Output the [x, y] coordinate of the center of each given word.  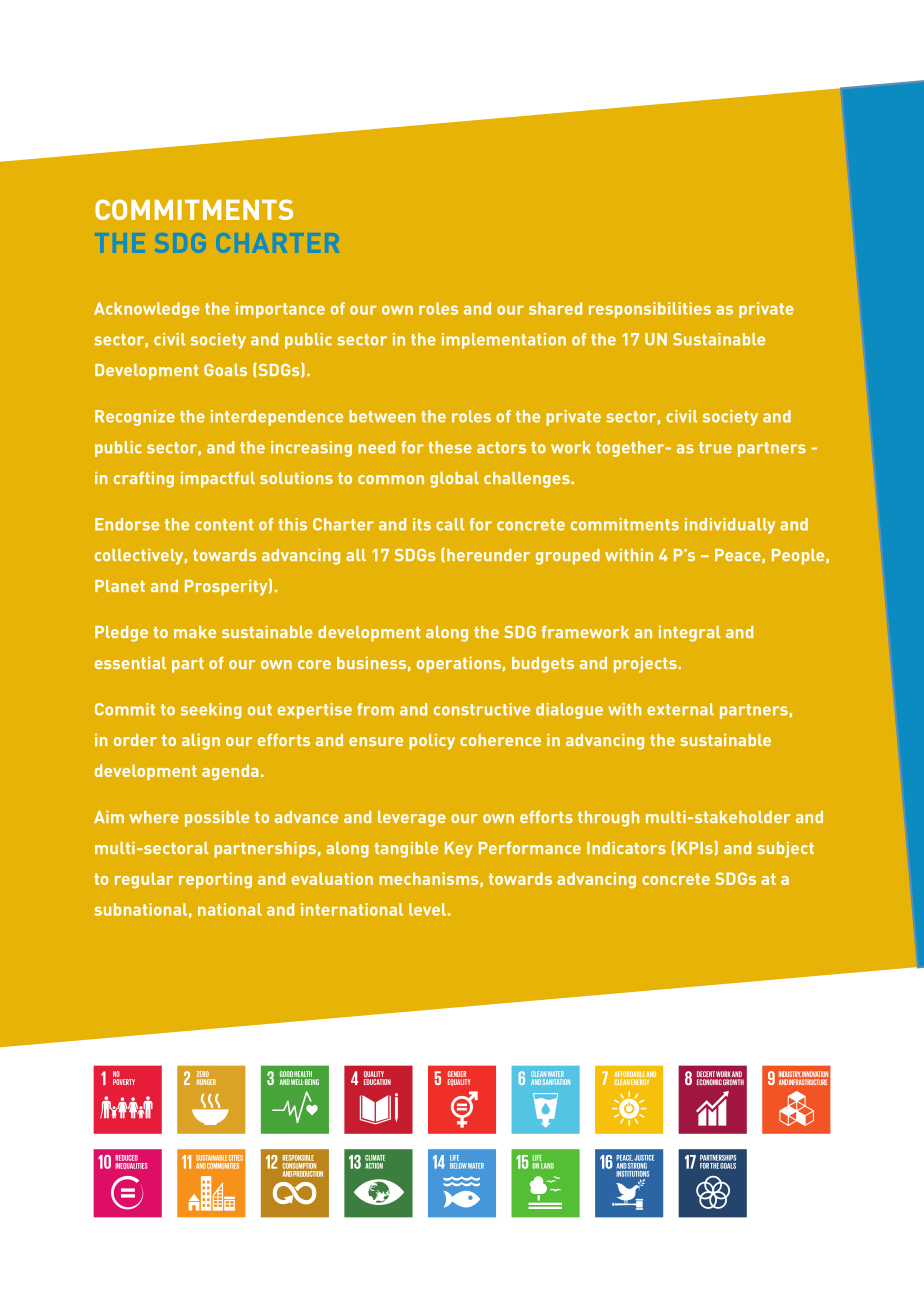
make [195, 632]
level [427, 909]
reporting [215, 880]
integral [690, 634]
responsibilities [650, 310]
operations [459, 665]
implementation [504, 341]
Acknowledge [147, 310]
